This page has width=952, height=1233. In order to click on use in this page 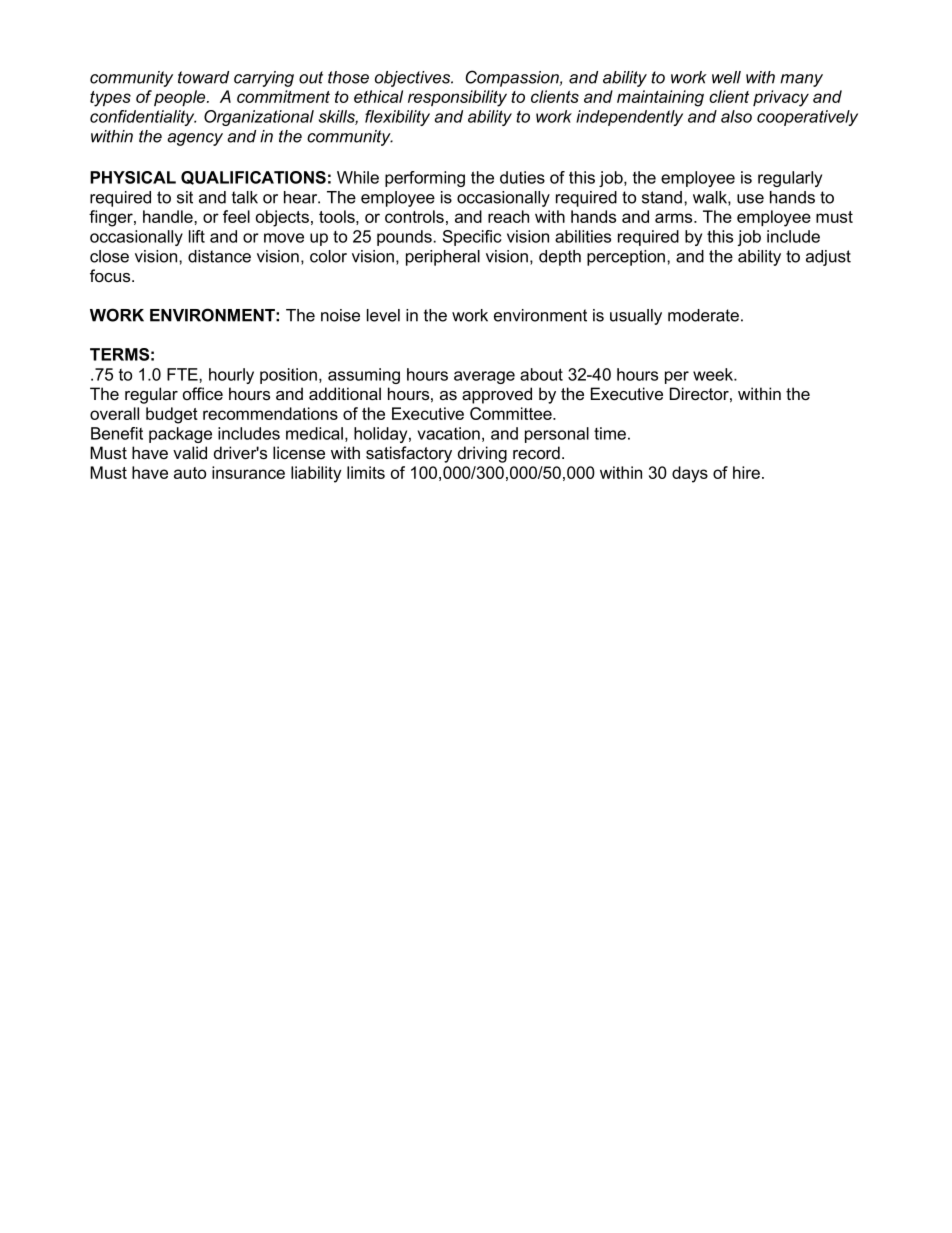, I will do `click(750, 199)`.
